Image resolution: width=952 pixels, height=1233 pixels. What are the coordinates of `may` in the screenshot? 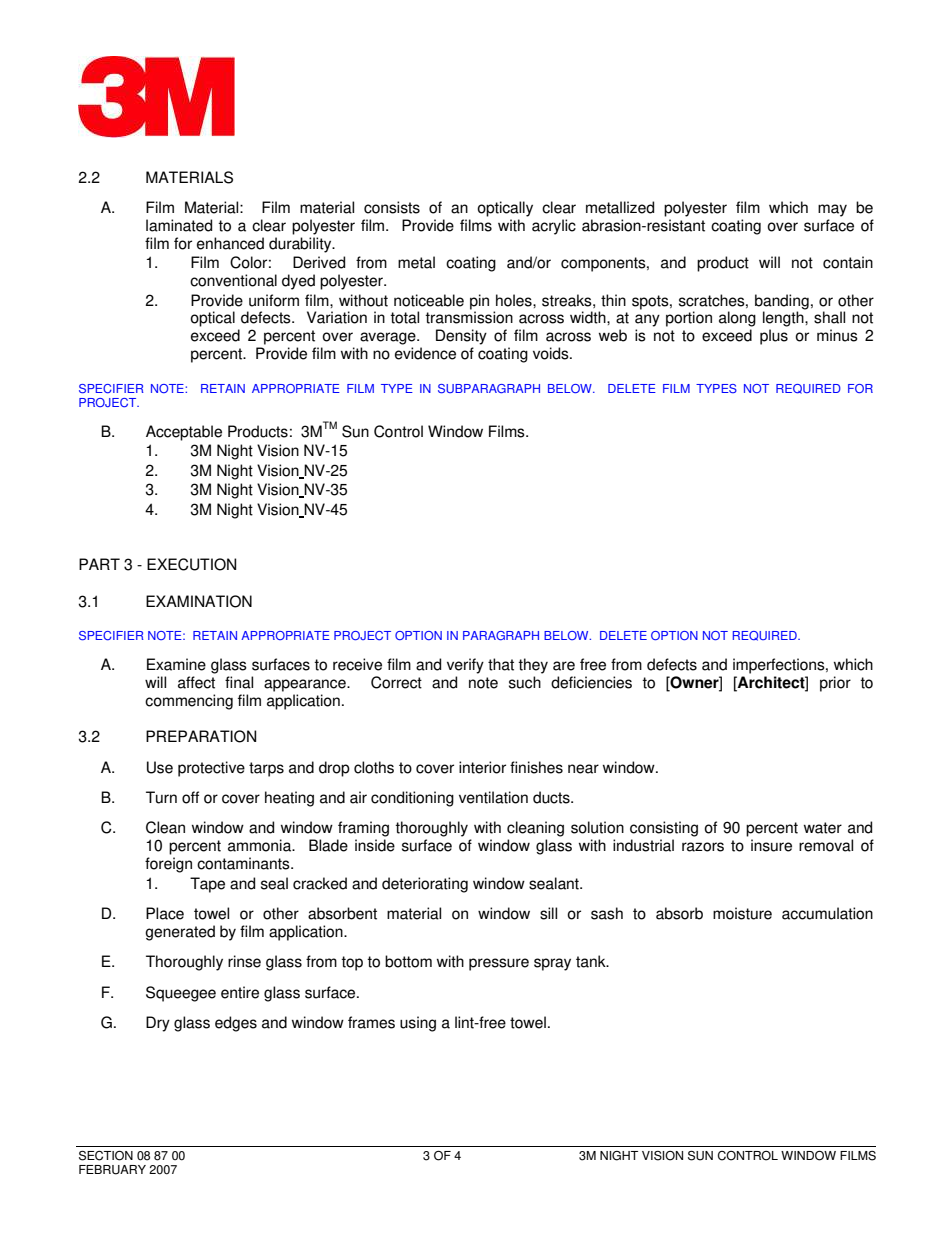 It's located at (832, 210).
